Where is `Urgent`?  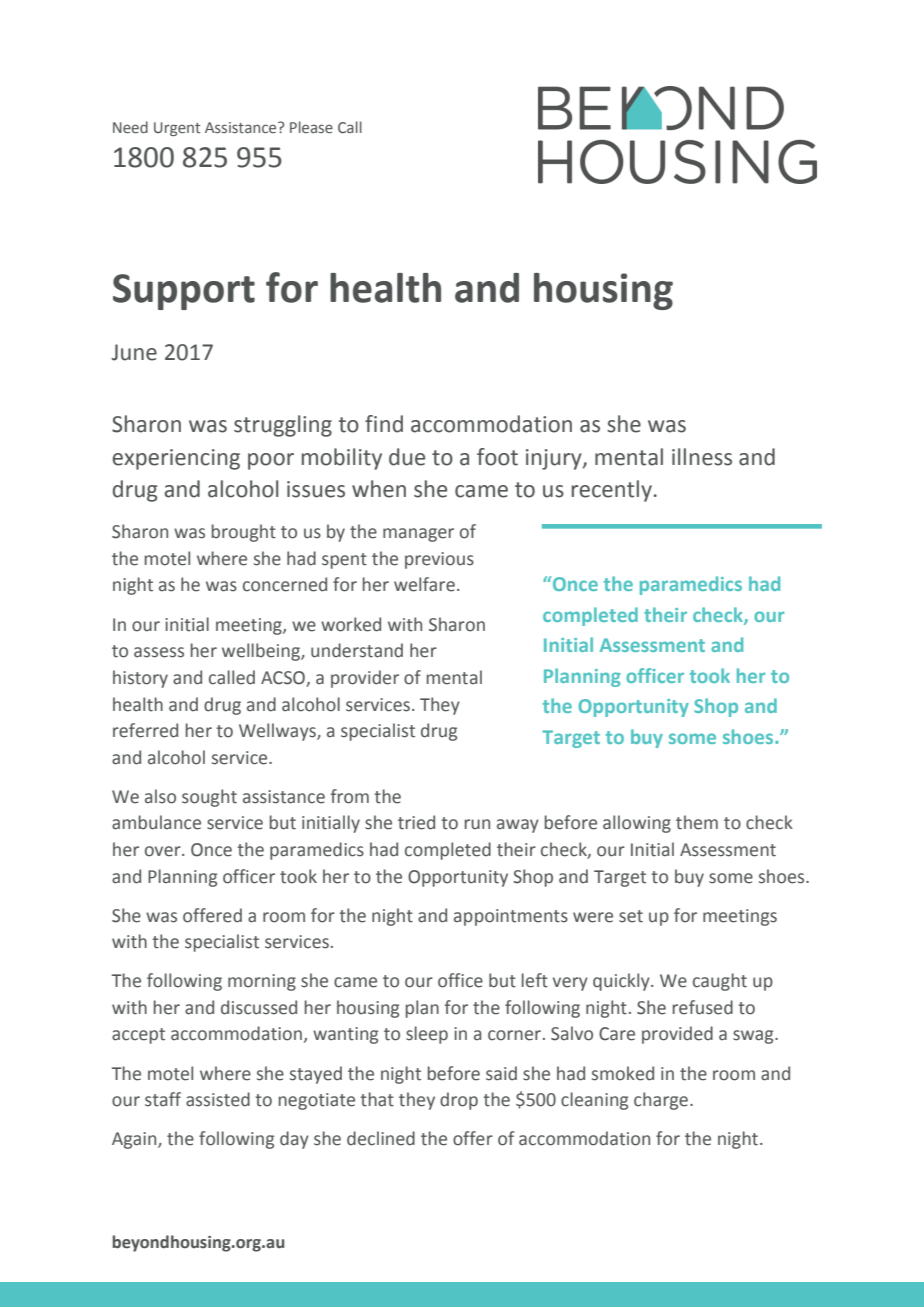
Urgent is located at coordinates (177, 129).
